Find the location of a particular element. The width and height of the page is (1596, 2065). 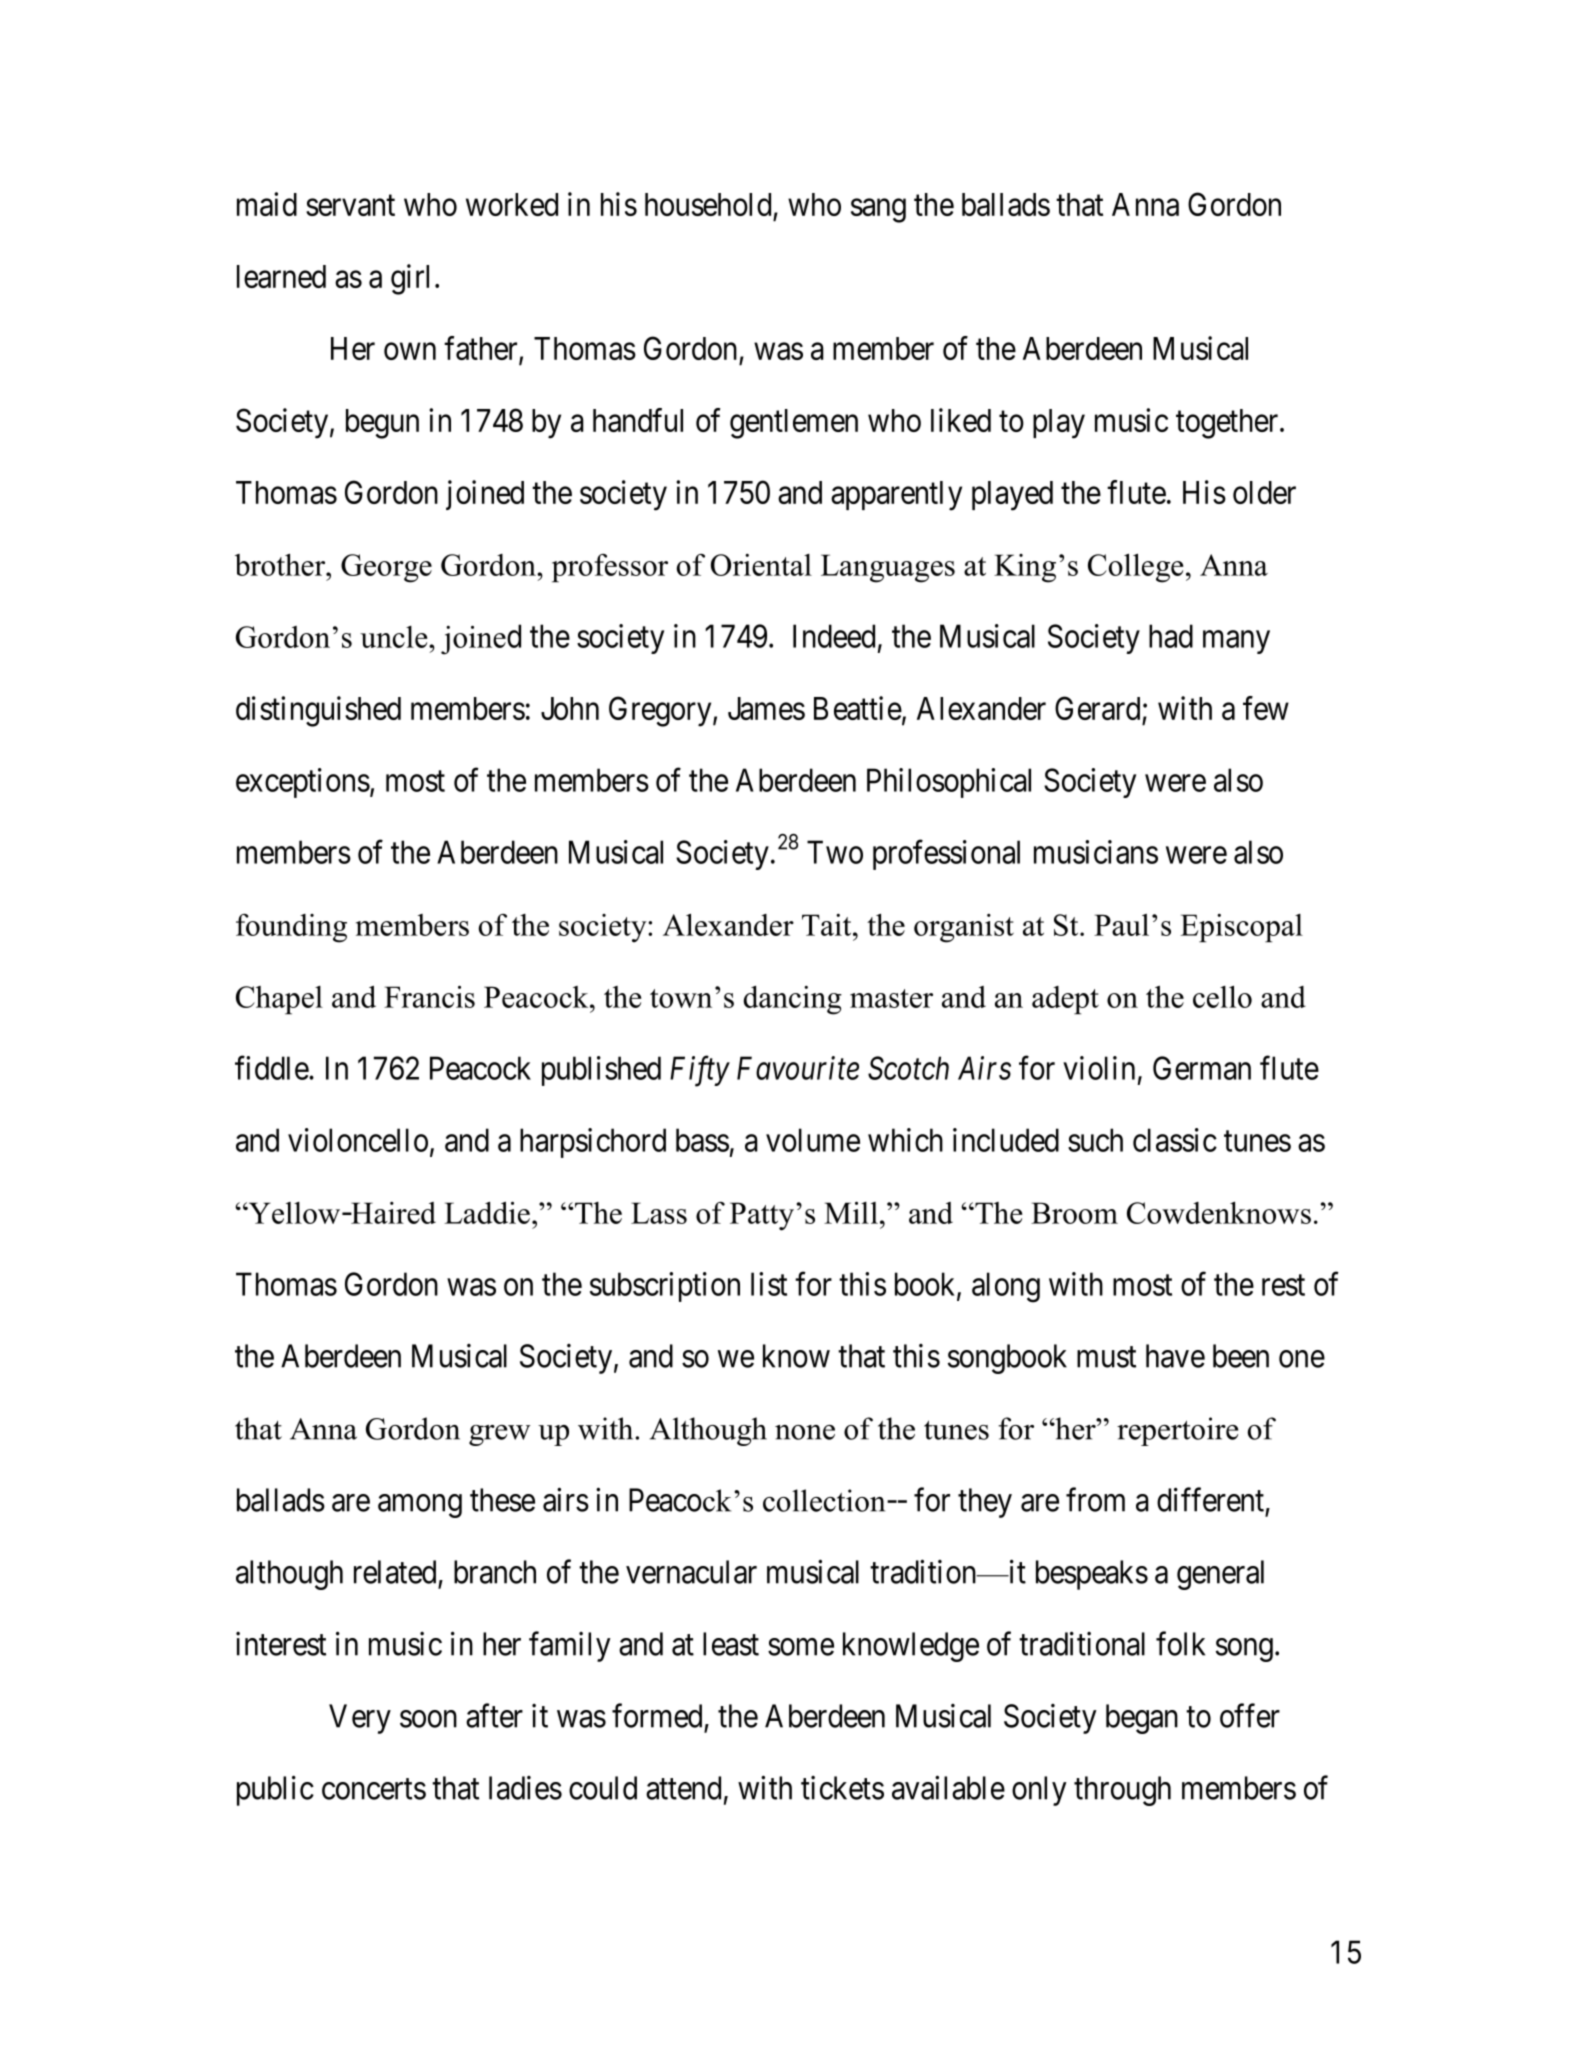

girl is located at coordinates (410, 279).
